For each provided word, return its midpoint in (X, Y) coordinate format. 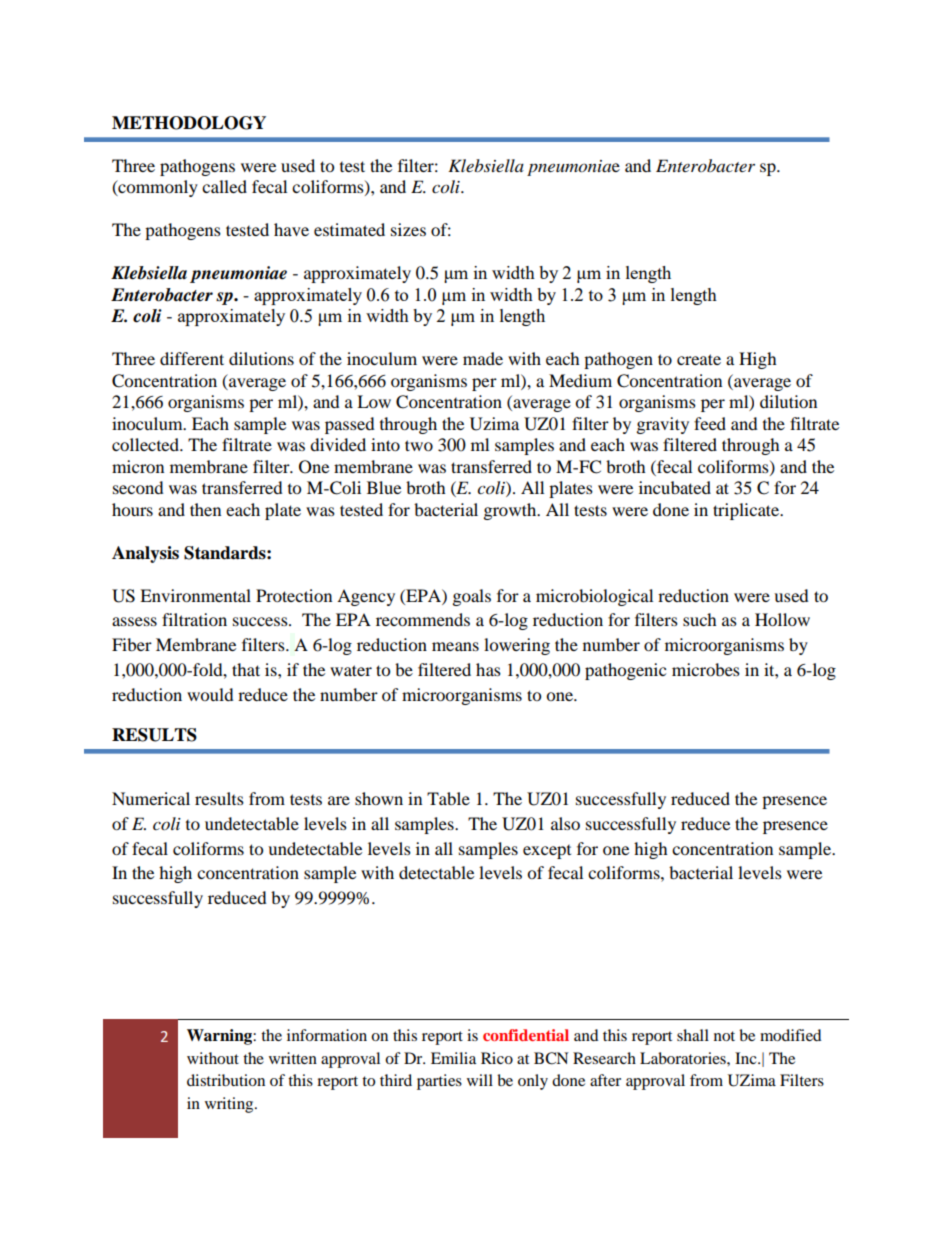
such (700, 619)
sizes (408, 229)
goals (472, 597)
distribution (226, 1080)
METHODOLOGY (189, 123)
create (699, 359)
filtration (194, 619)
